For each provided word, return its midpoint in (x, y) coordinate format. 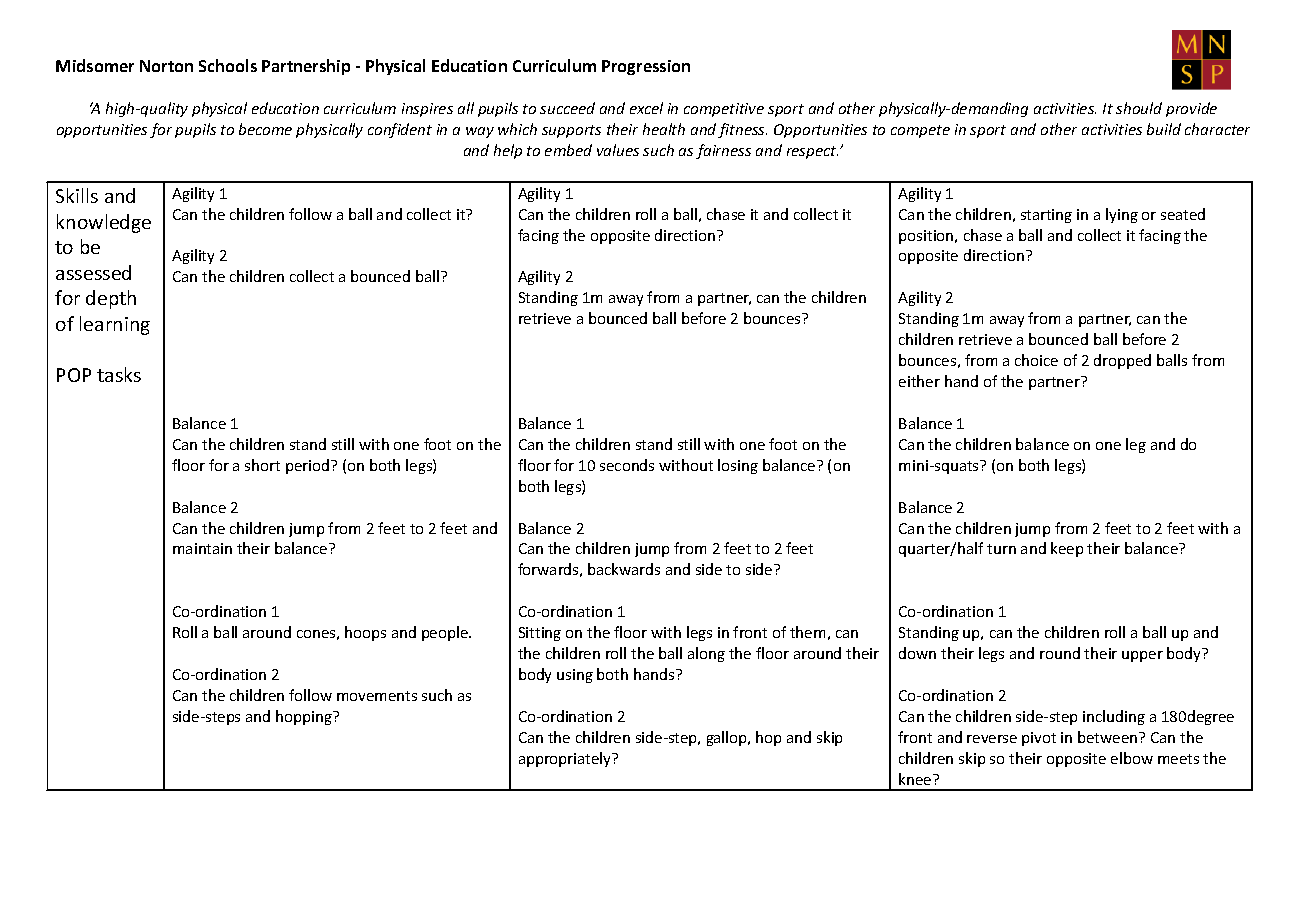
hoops (365, 633)
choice (1036, 360)
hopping (305, 717)
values (618, 150)
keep (1067, 549)
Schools (228, 65)
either (919, 381)
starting (1046, 216)
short (262, 465)
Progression (646, 67)
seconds (627, 465)
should (1139, 108)
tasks (119, 374)
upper (1142, 656)
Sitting (540, 634)
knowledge (104, 223)
